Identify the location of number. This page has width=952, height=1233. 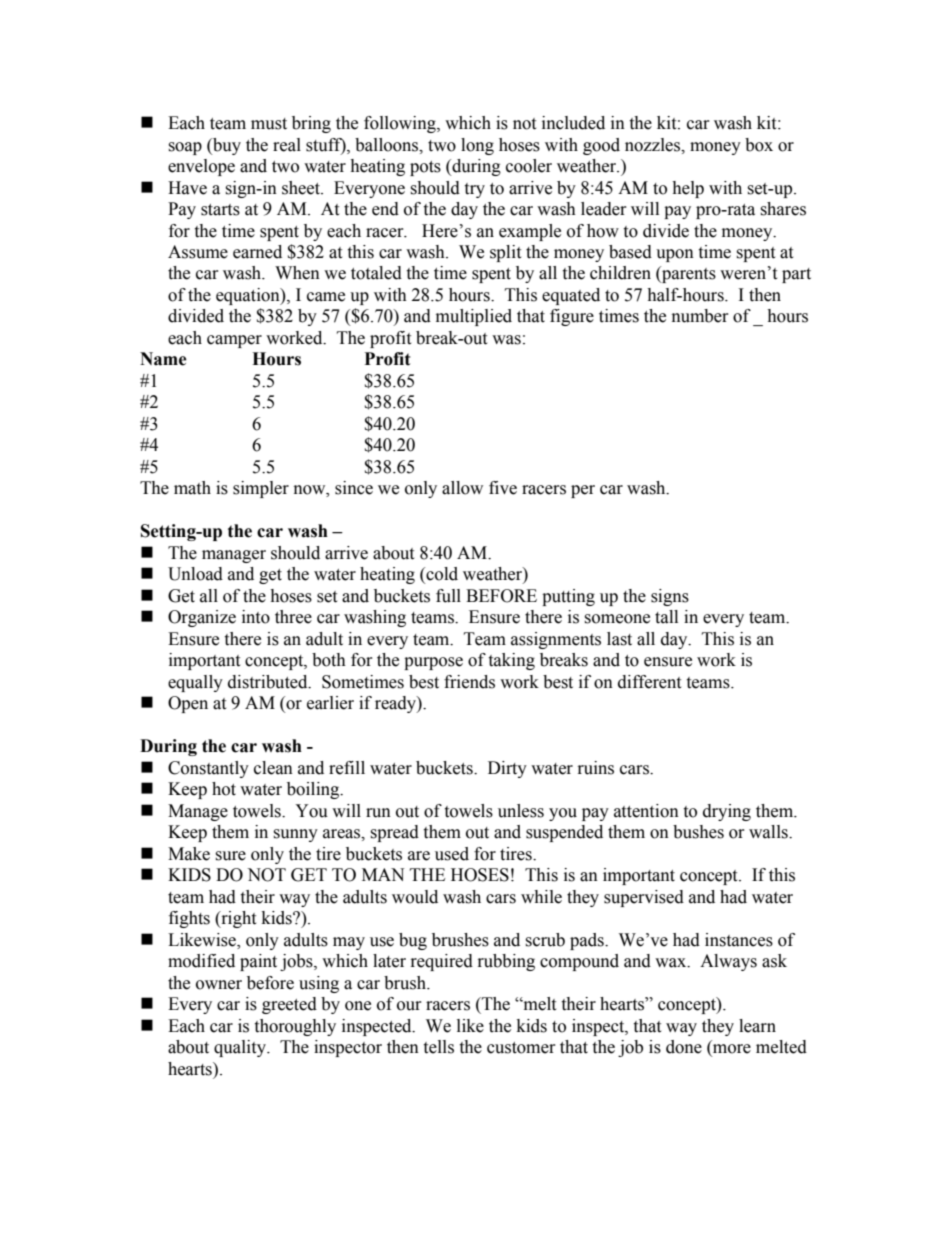
(700, 316).
